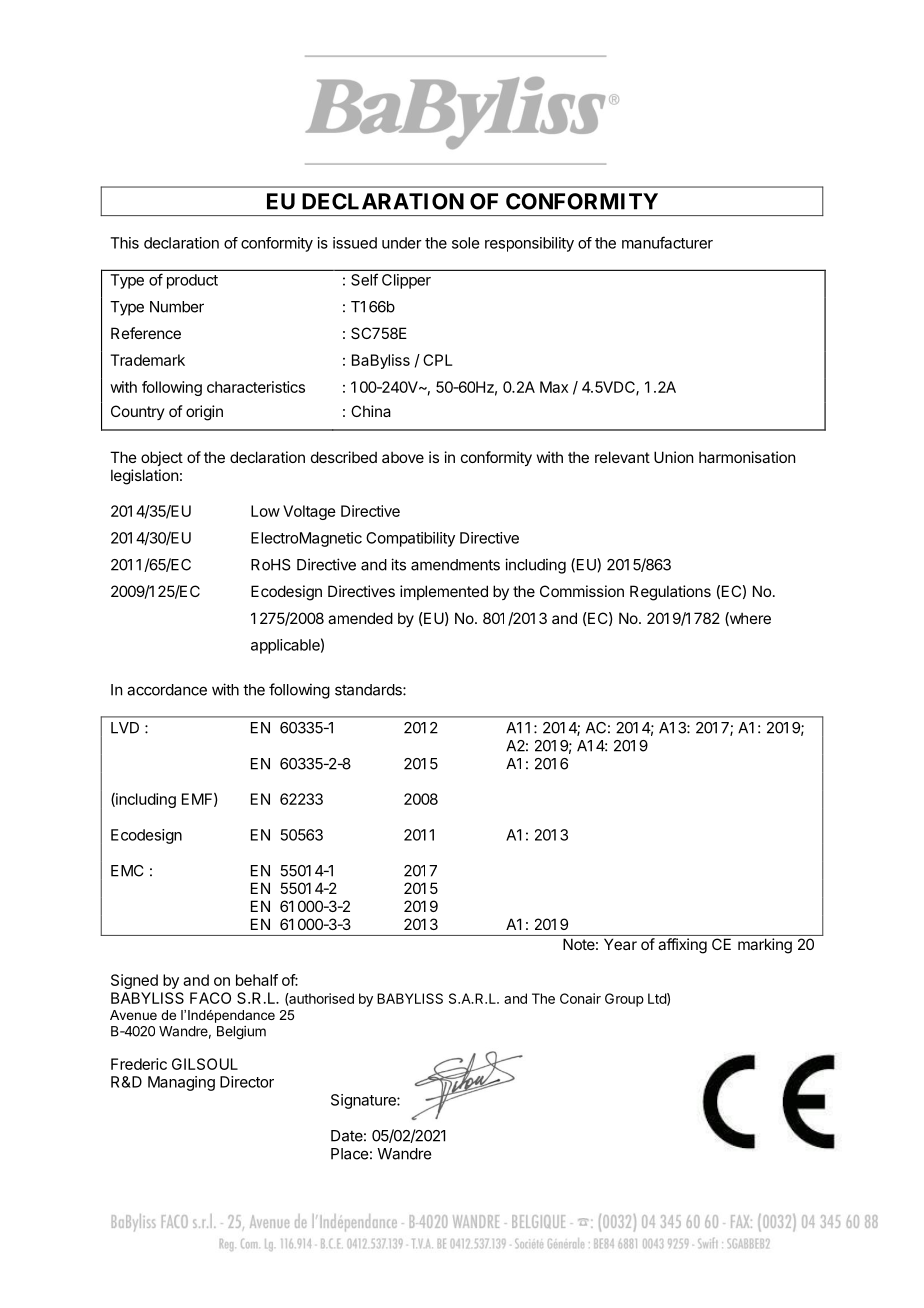  What do you see at coordinates (192, 281) in the document?
I see `product` at bounding box center [192, 281].
